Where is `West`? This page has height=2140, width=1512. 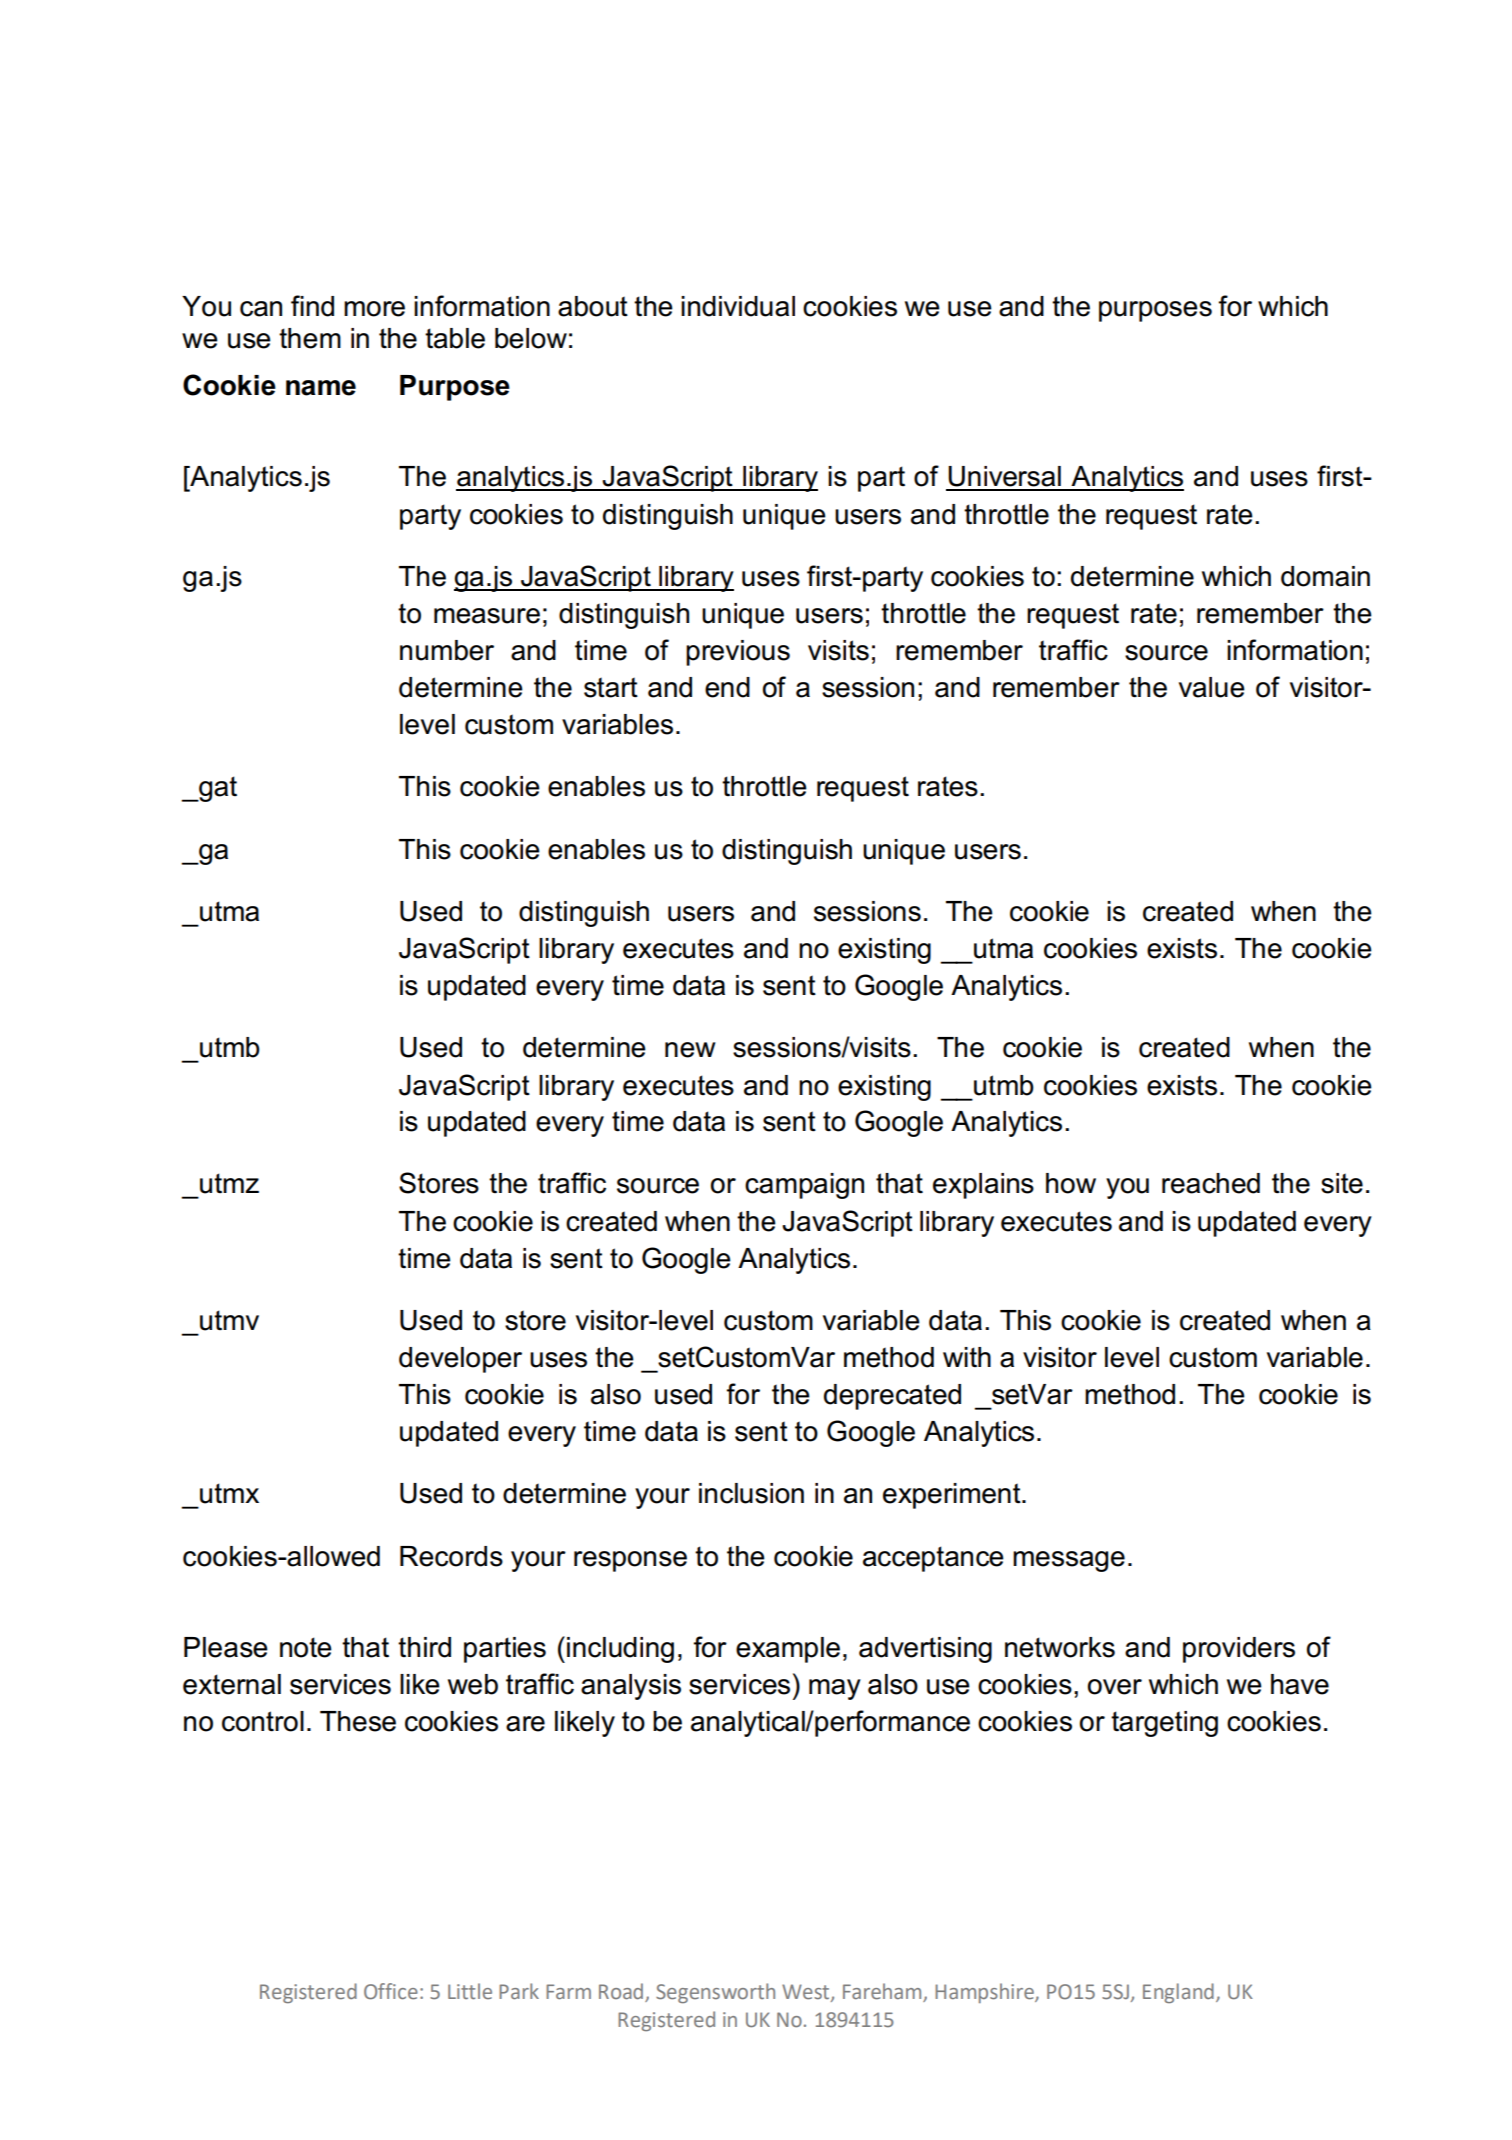 West is located at coordinates (807, 1993).
